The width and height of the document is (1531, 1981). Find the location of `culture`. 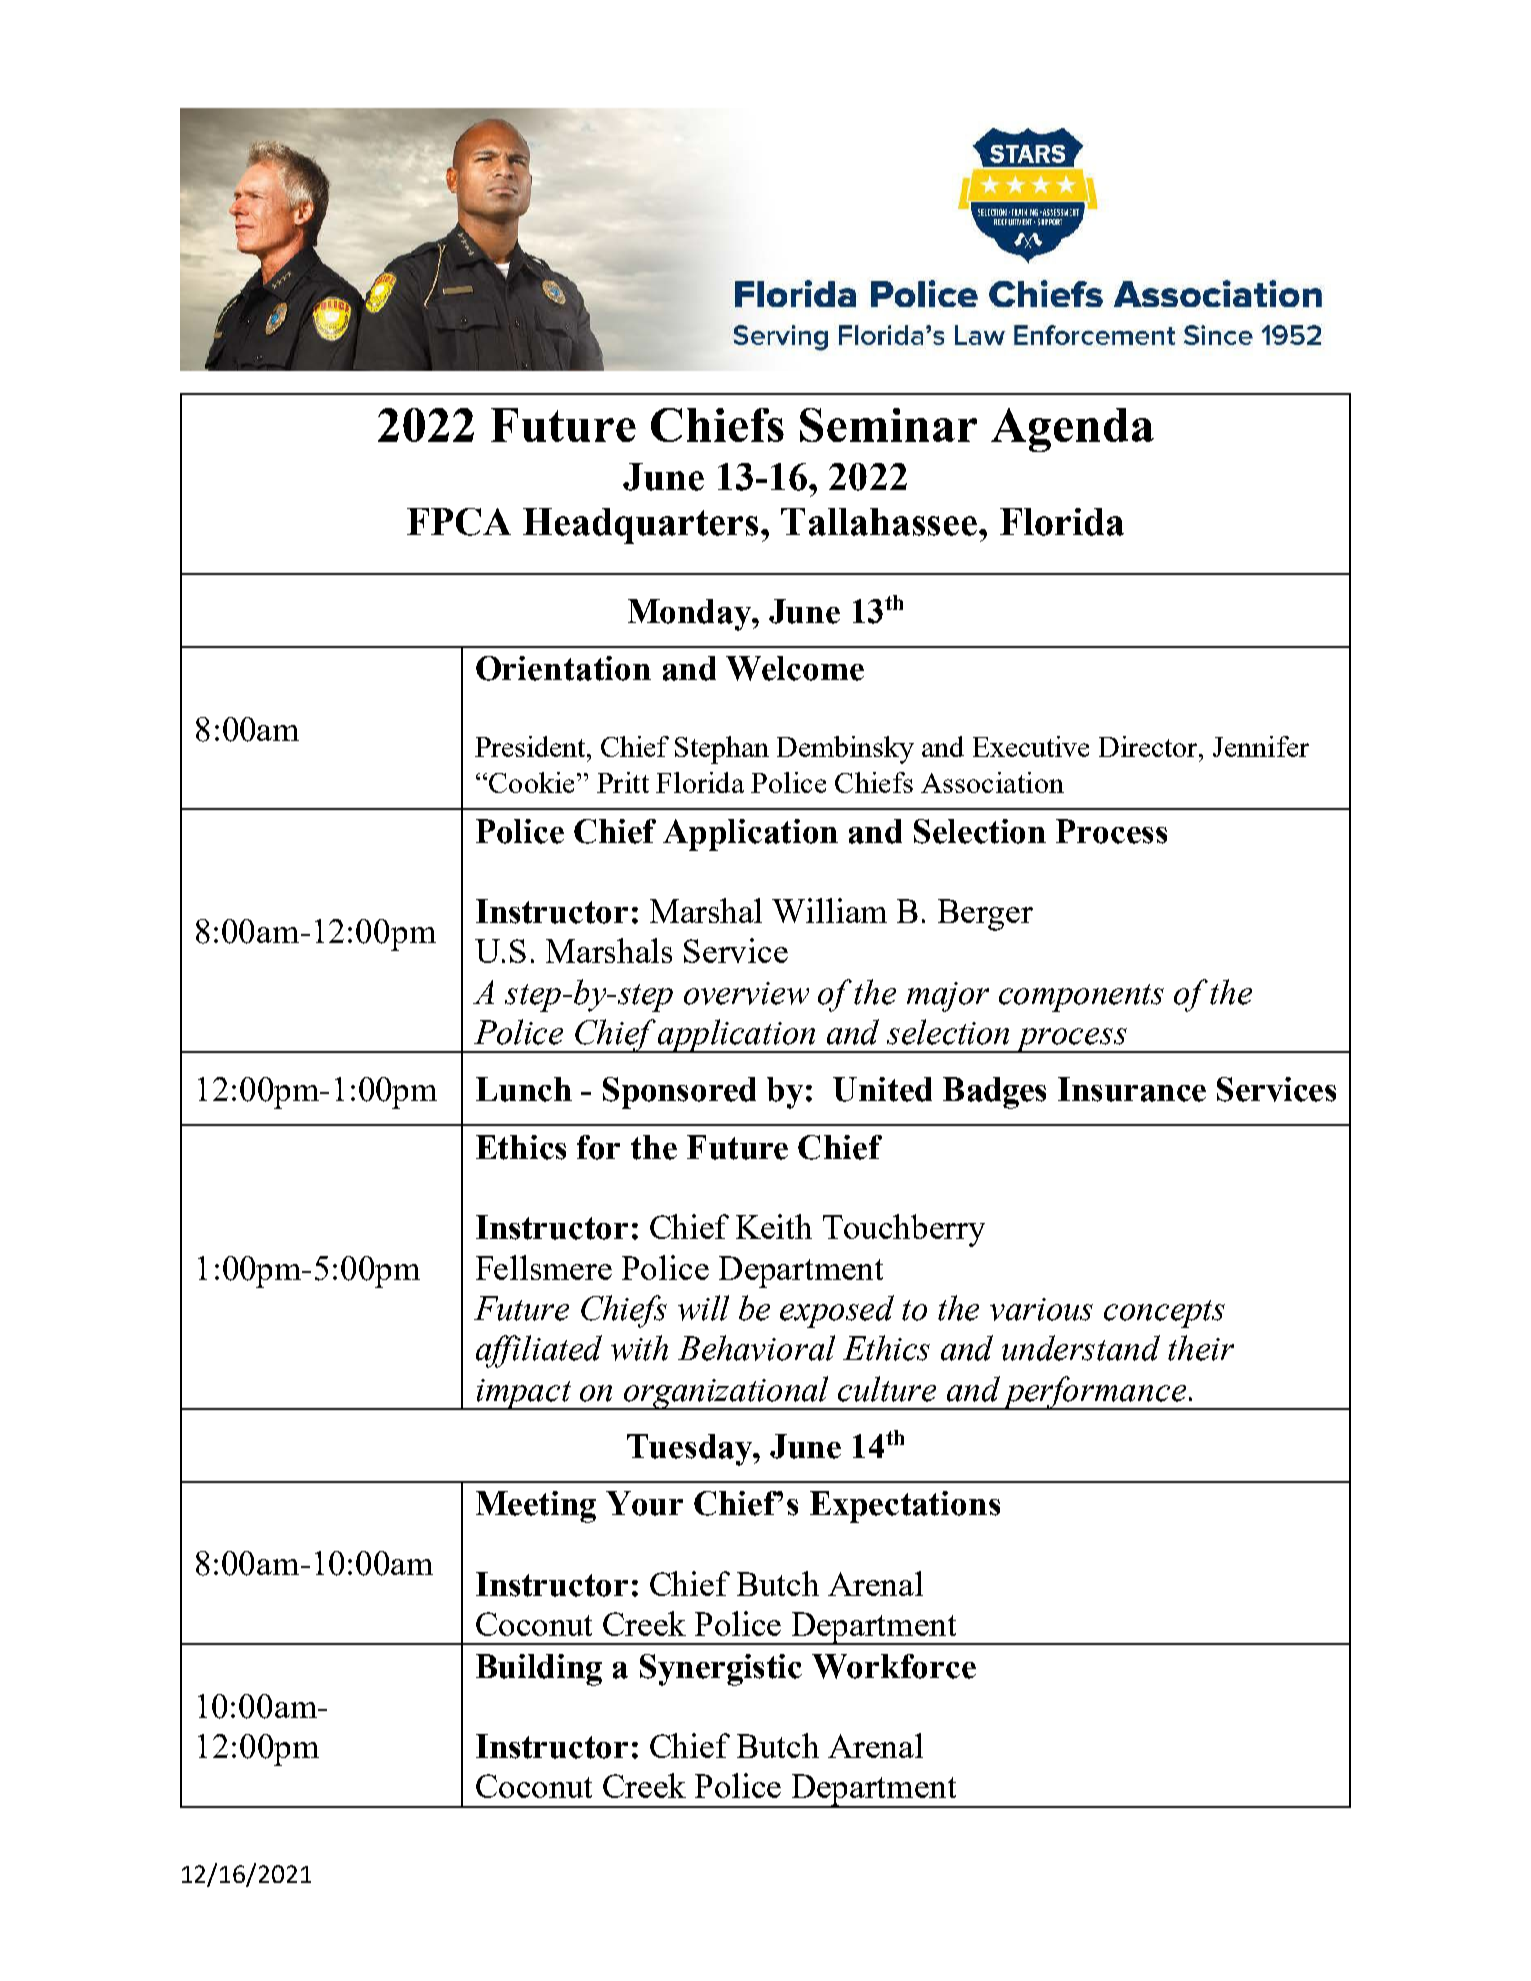

culture is located at coordinates (887, 1389).
